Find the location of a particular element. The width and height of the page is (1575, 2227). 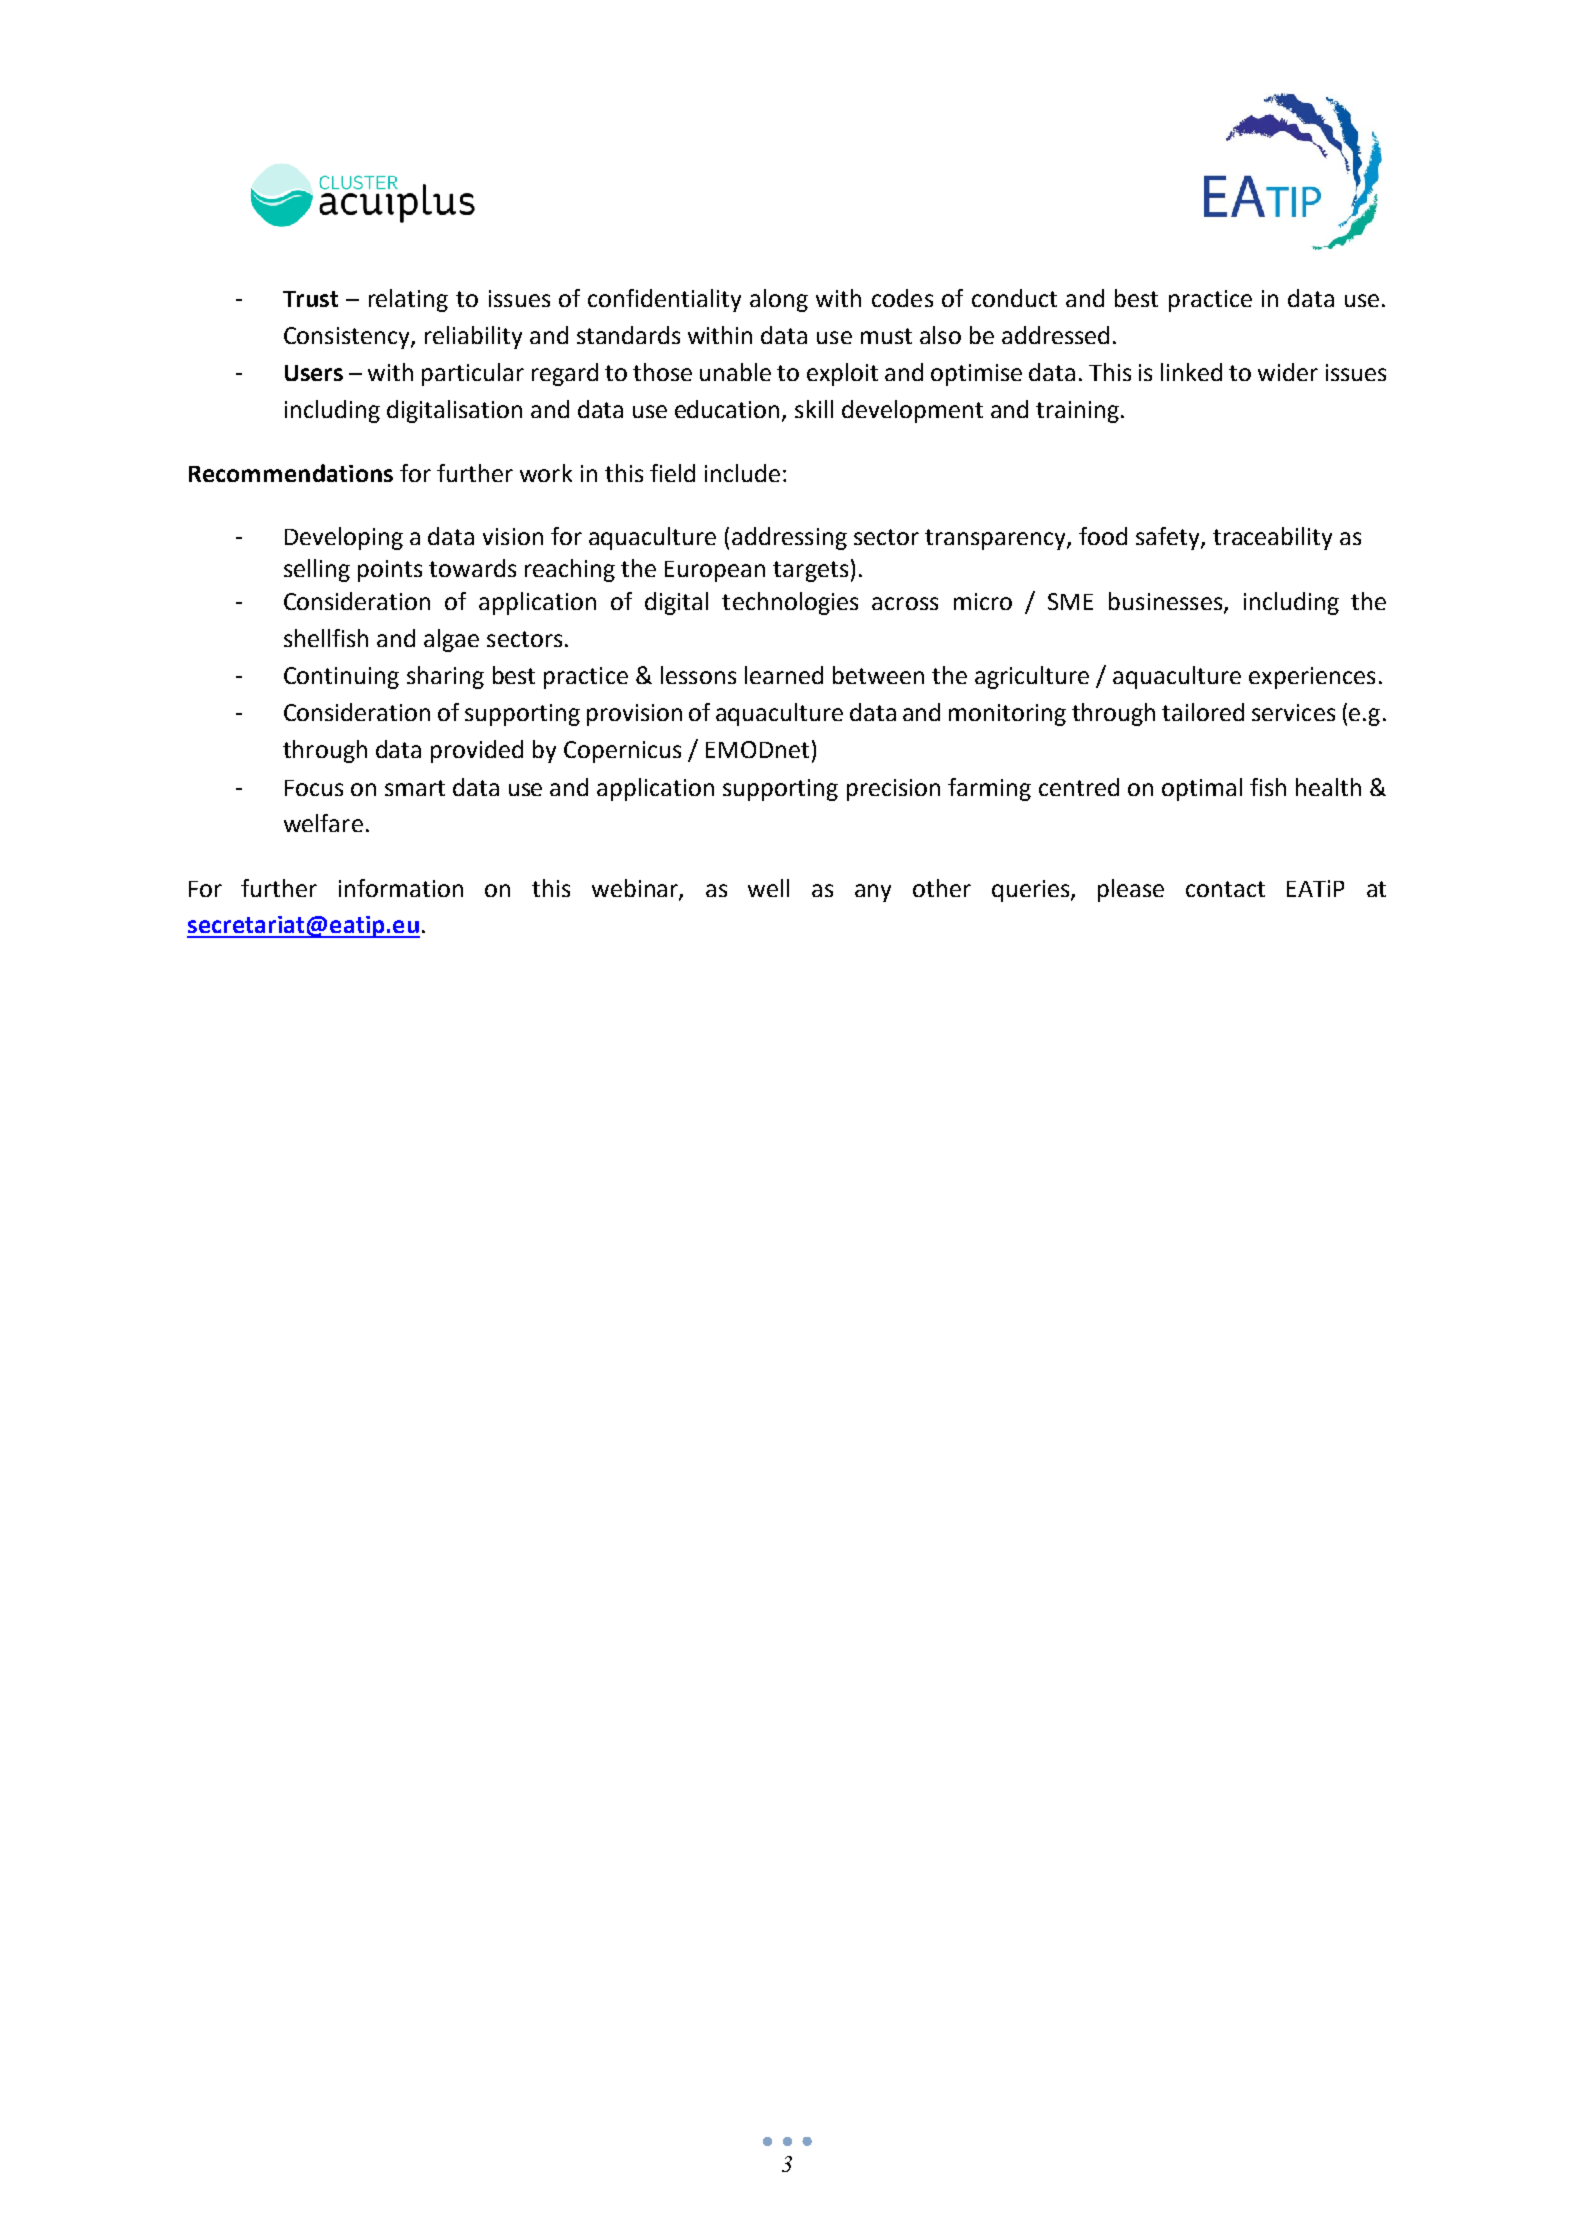

addressed is located at coordinates (1055, 335).
